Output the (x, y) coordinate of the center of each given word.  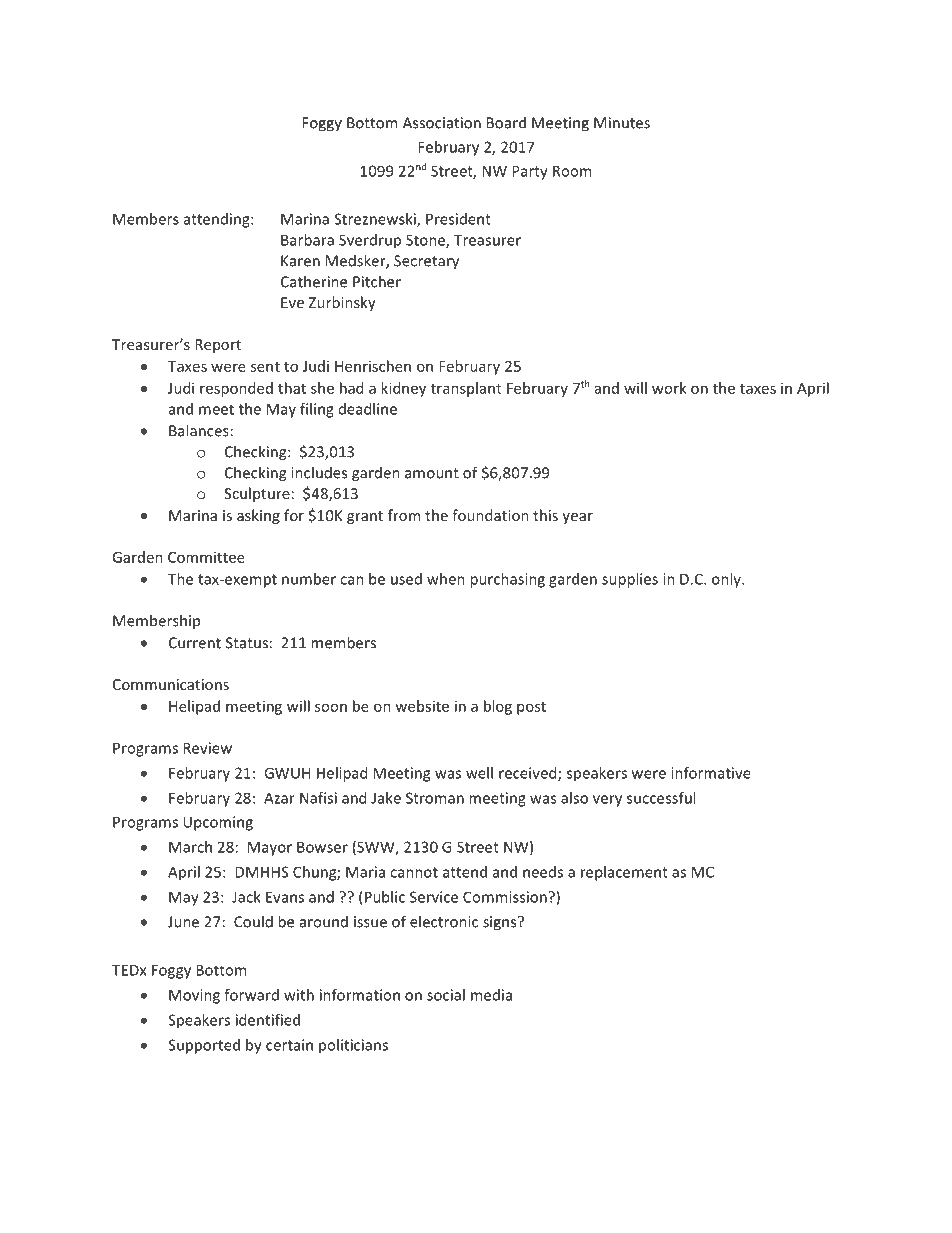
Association (442, 123)
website (422, 706)
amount (432, 473)
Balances (199, 430)
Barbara (307, 240)
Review (207, 748)
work (669, 388)
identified (268, 1020)
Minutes (622, 123)
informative (711, 773)
